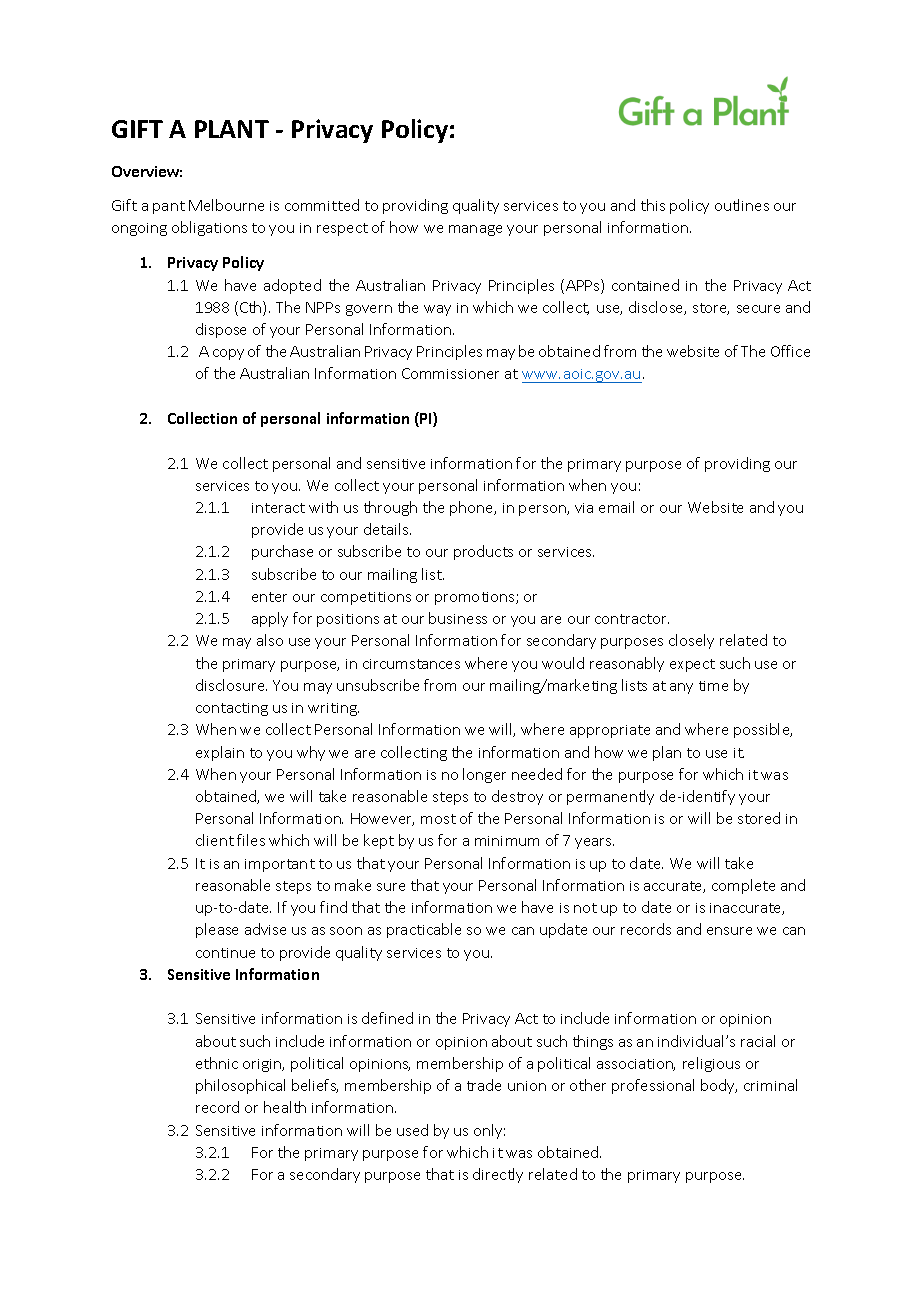 The height and width of the screenshot is (1307, 924). Describe the element at coordinates (498, 1175) in the screenshot. I see `directly` at that location.
